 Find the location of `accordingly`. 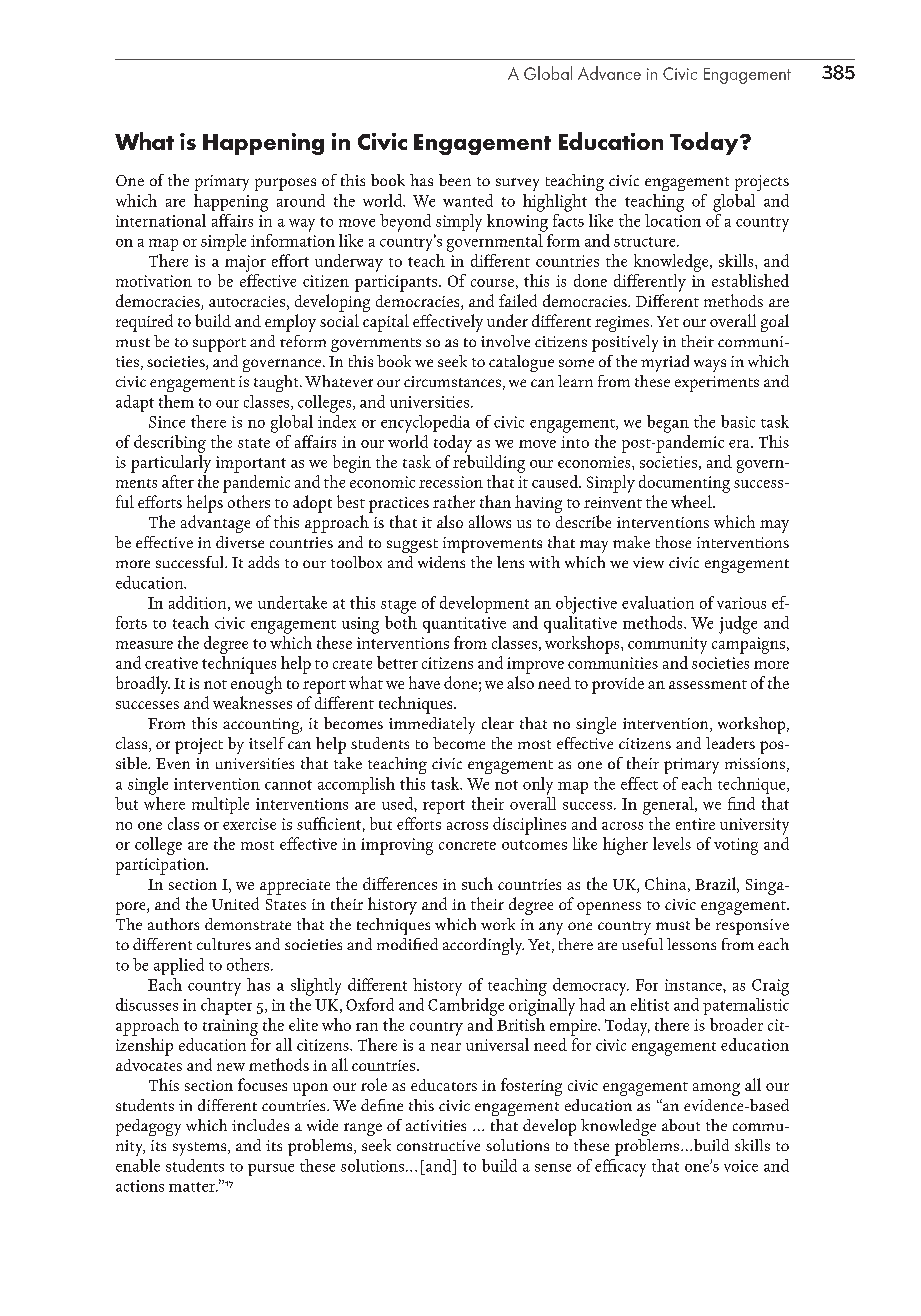

accordingly is located at coordinates (483, 946).
